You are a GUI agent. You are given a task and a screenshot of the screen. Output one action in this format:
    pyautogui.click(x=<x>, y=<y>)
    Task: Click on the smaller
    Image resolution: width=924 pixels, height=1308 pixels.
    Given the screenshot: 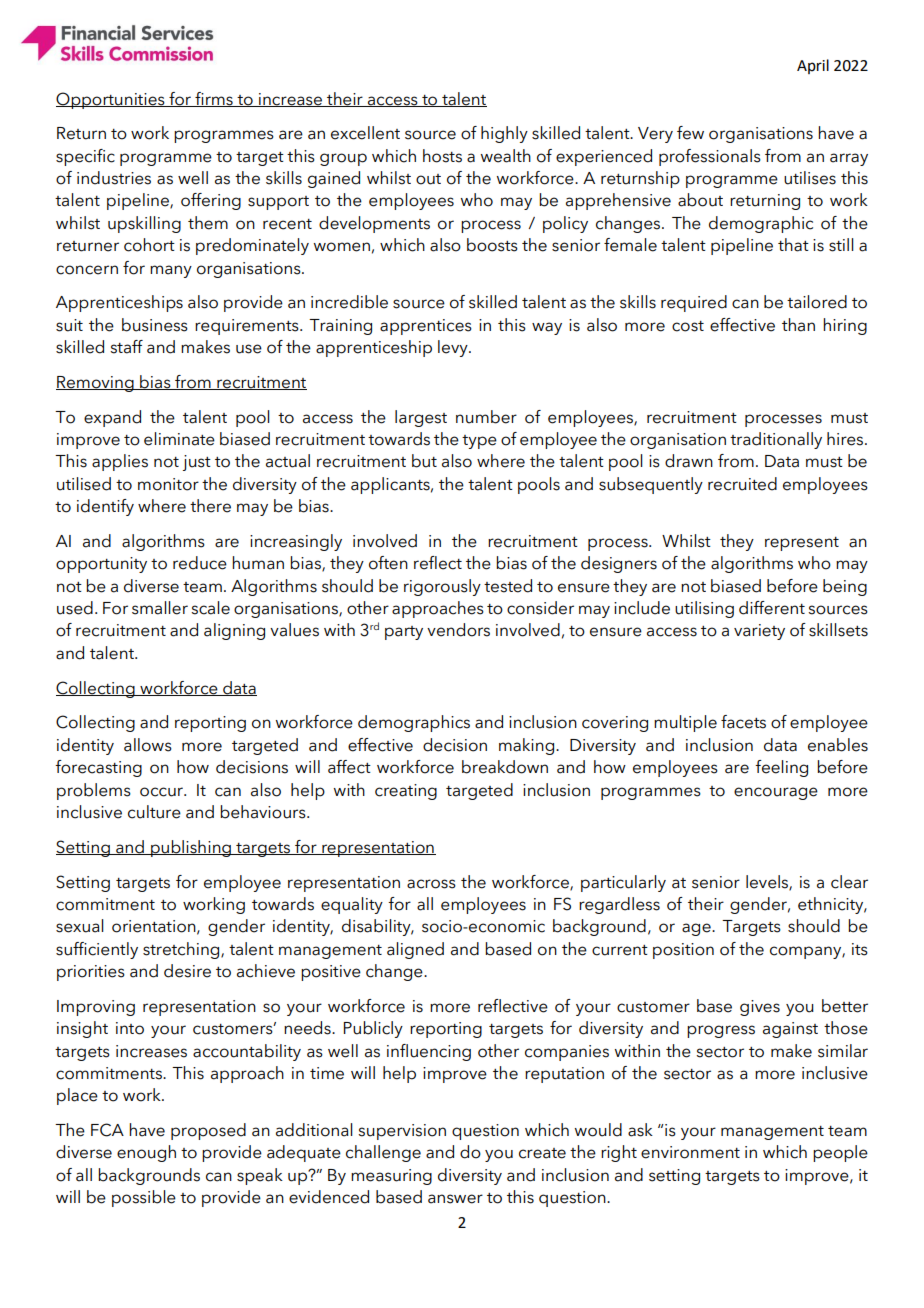 What is the action you would take?
    pyautogui.click(x=160, y=608)
